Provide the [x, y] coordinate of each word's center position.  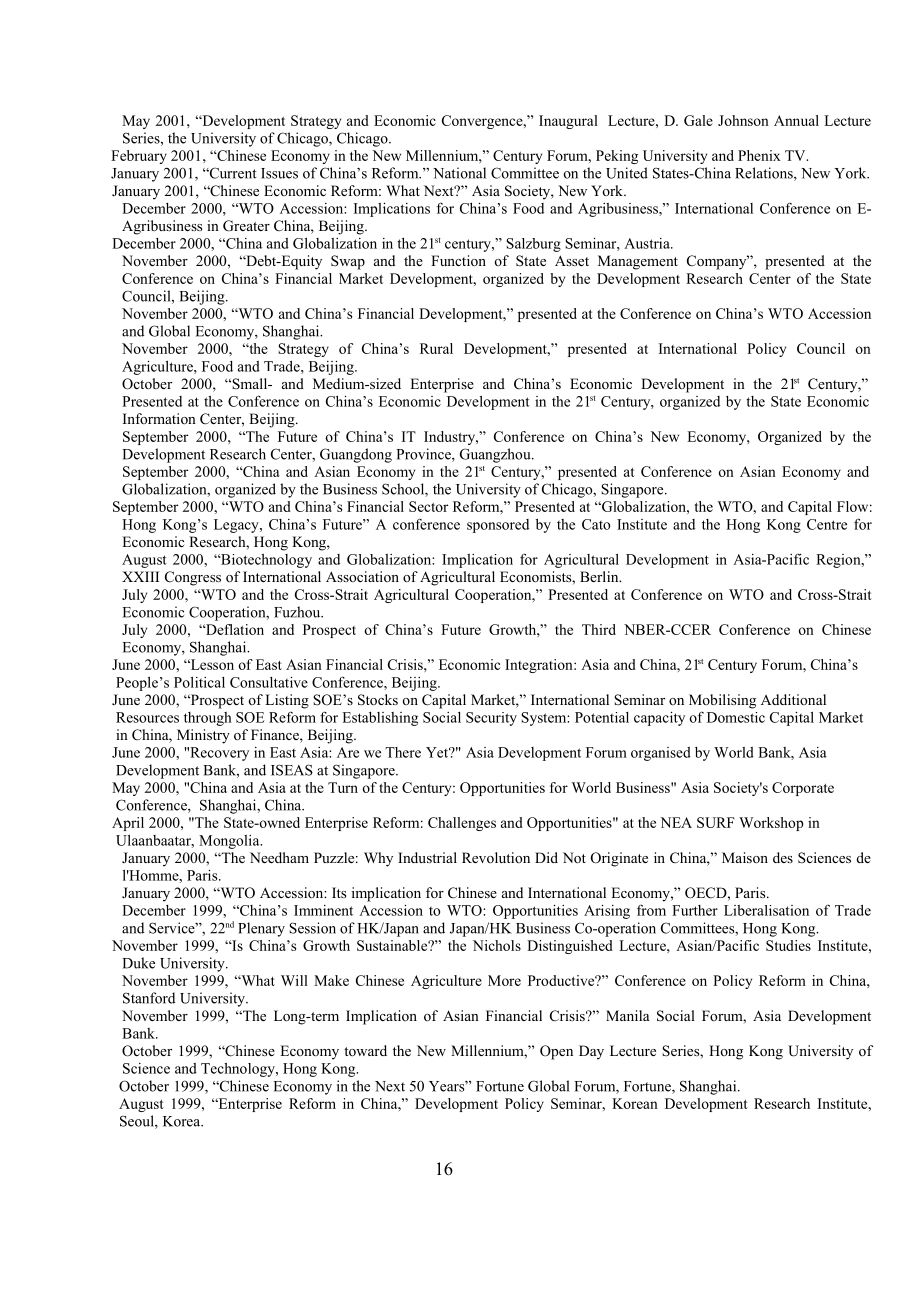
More [504, 980]
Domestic [736, 717]
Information [159, 418]
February [139, 157]
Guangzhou [496, 455]
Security [491, 719]
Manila [628, 1015]
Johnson [743, 120]
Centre [827, 524]
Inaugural [568, 122]
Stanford [149, 998]
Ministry [203, 736]
